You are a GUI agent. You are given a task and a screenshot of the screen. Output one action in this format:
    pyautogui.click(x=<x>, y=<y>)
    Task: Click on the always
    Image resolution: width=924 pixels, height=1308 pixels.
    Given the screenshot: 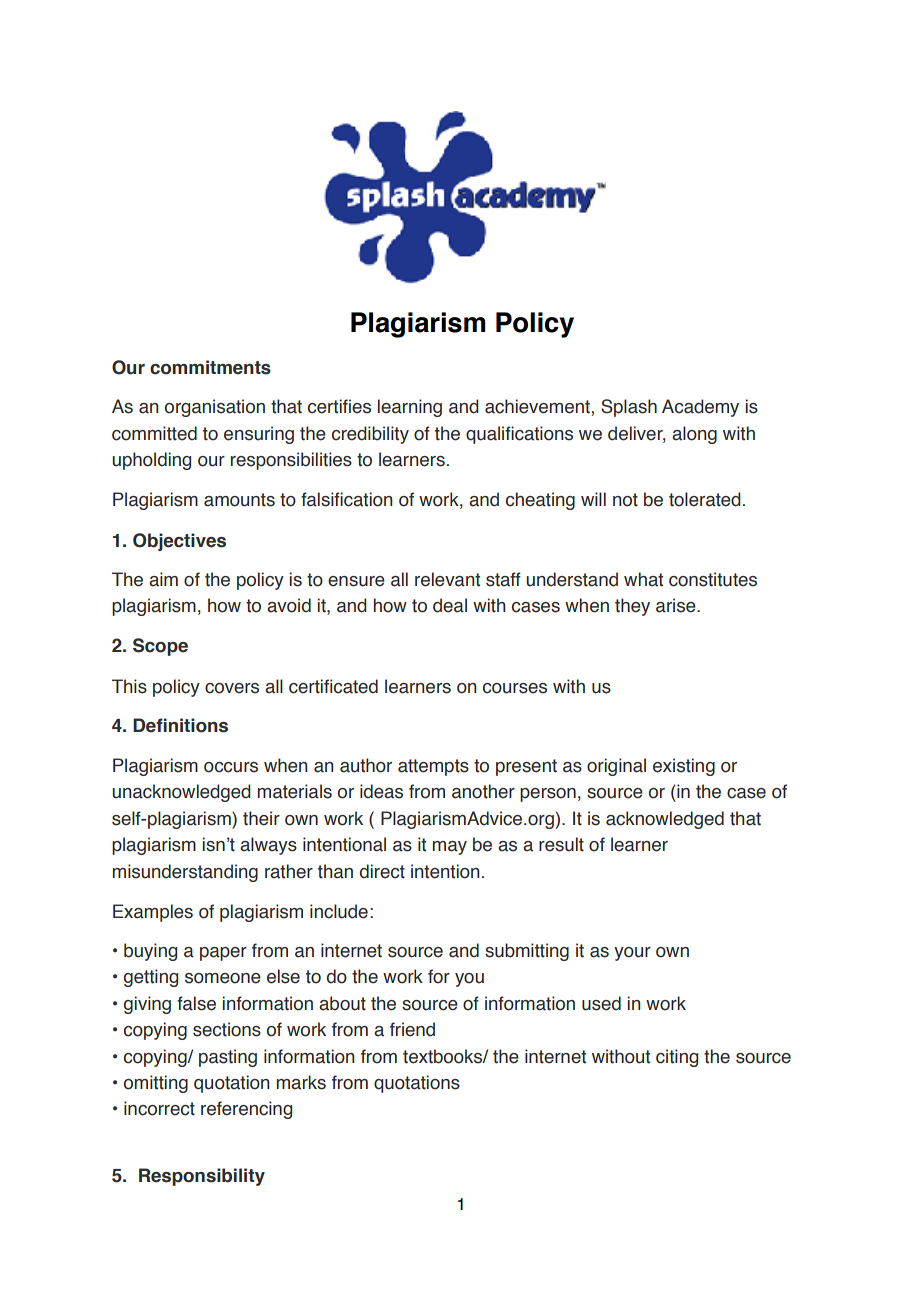 What is the action you would take?
    pyautogui.click(x=268, y=846)
